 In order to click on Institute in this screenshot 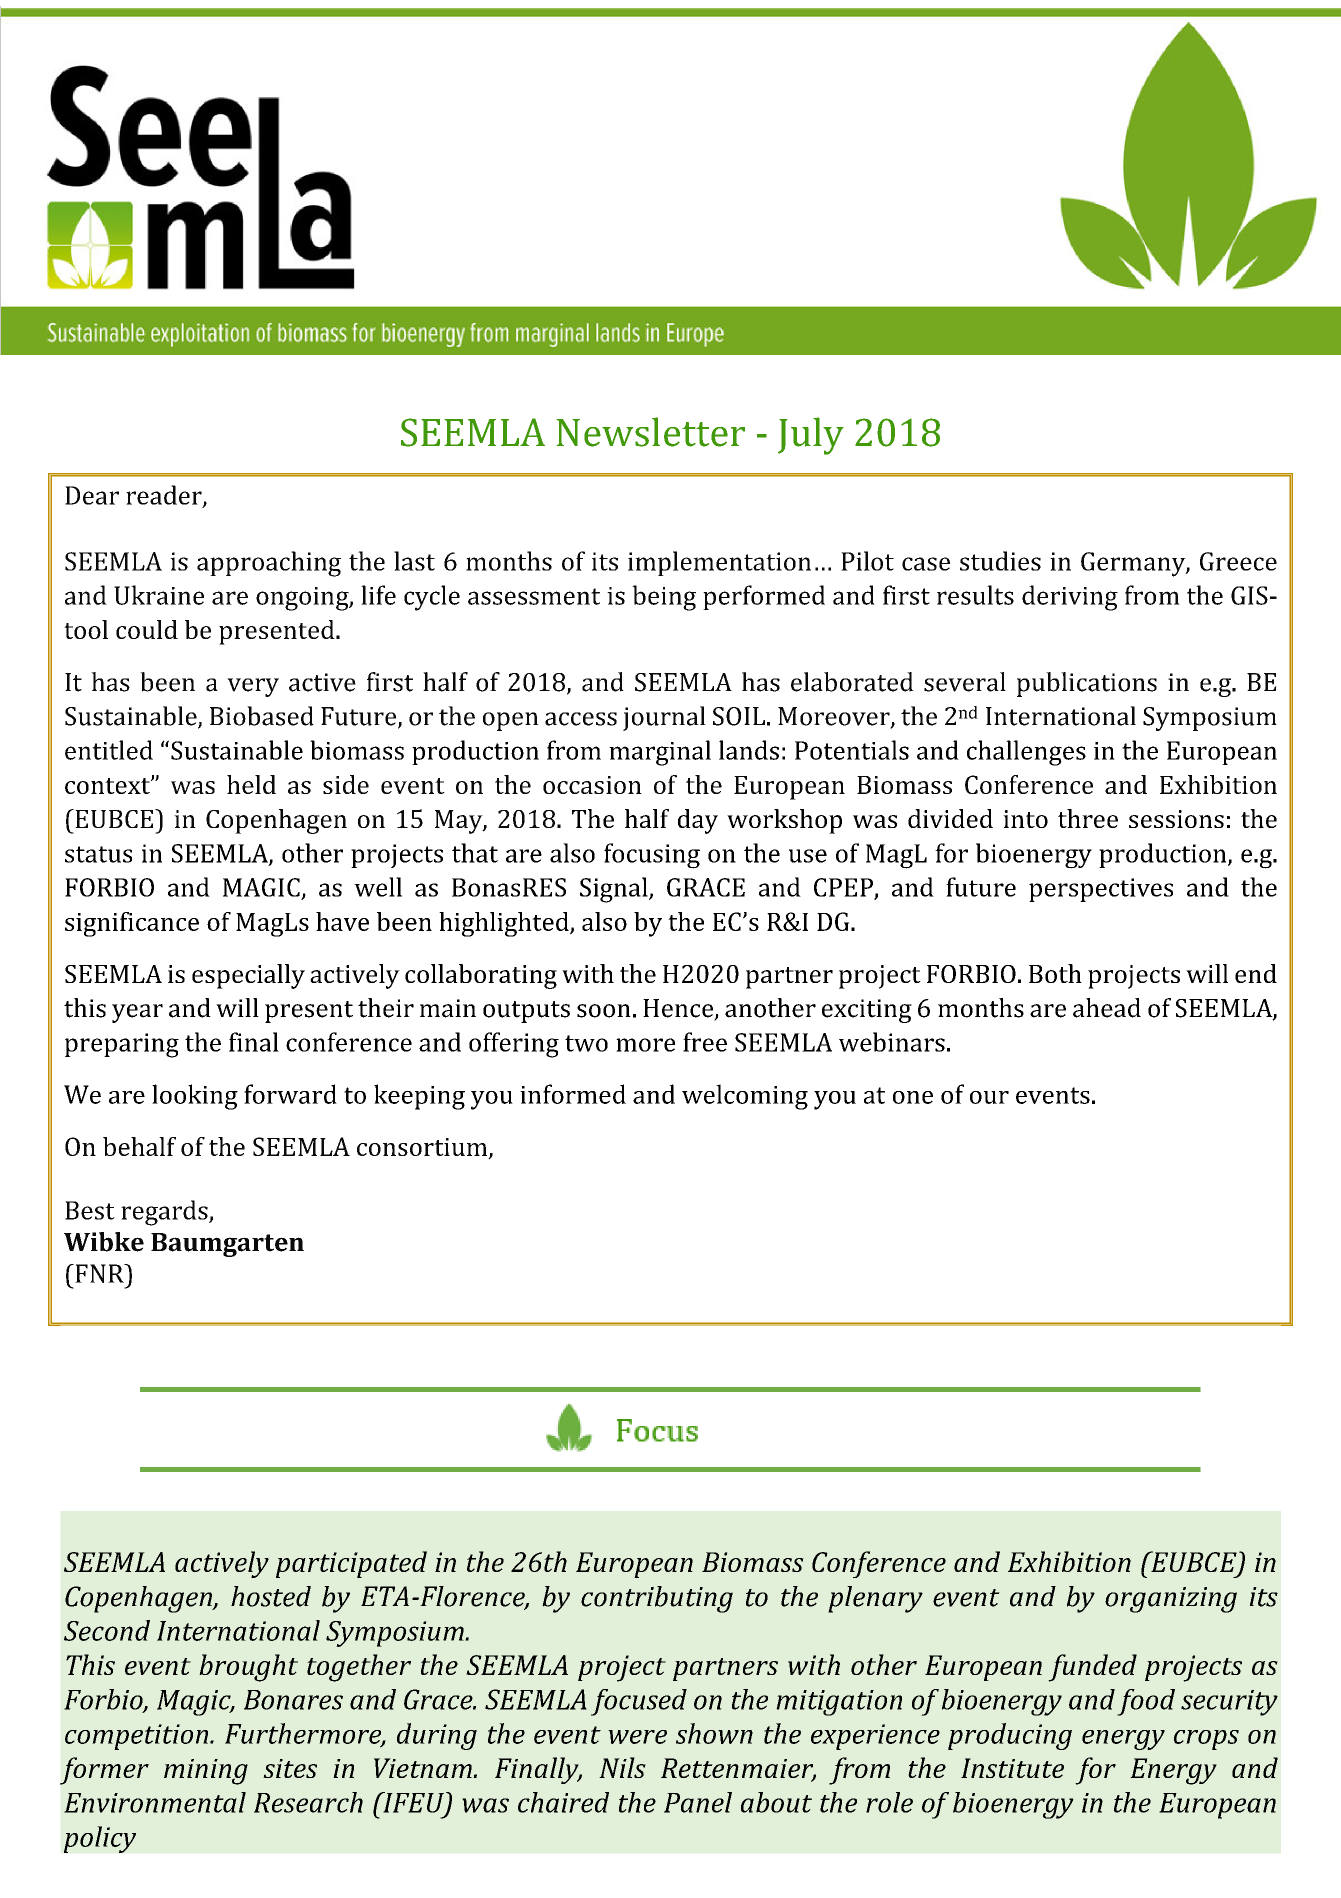, I will do `click(1012, 1768)`.
